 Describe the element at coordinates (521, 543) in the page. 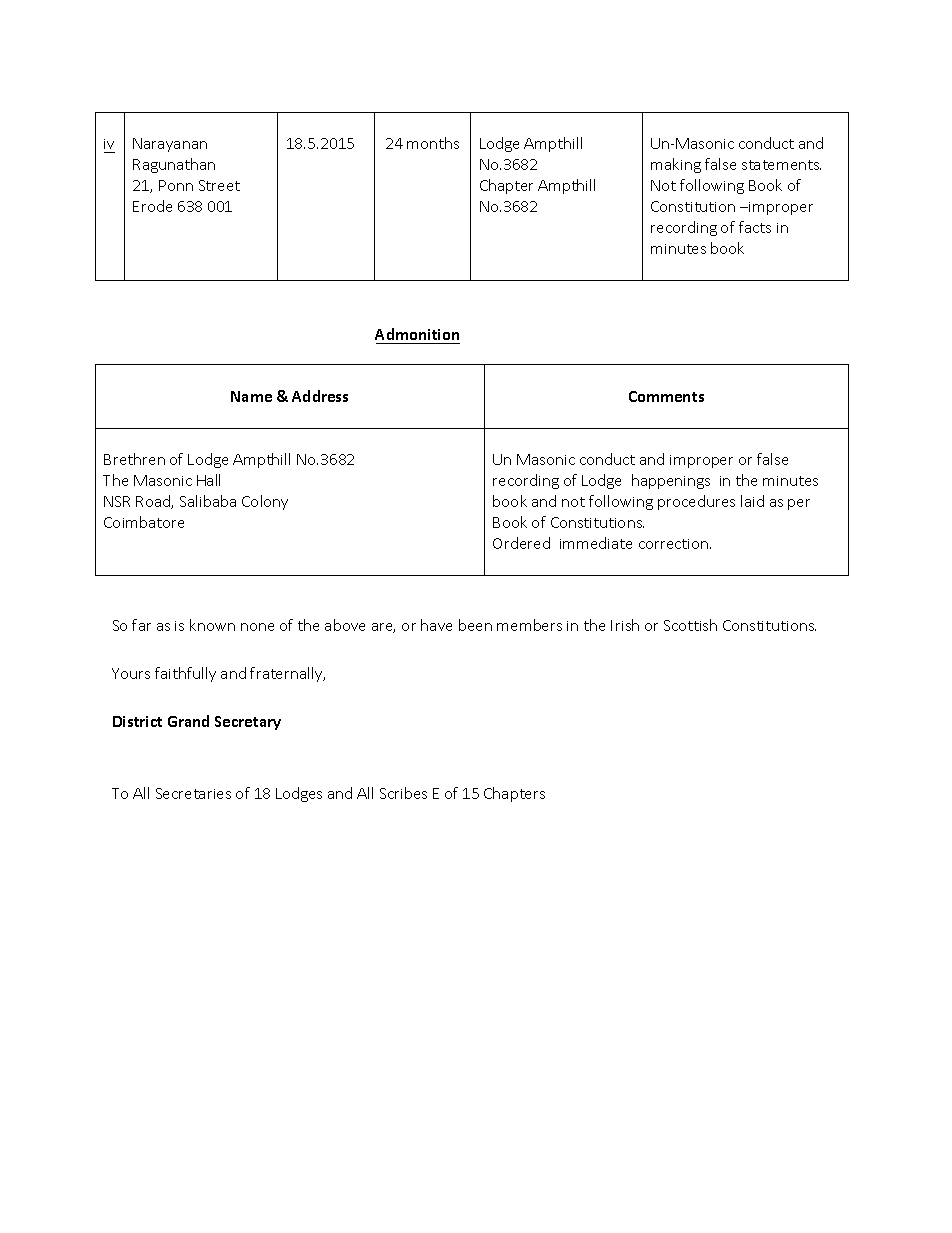

I see `Ordered` at that location.
